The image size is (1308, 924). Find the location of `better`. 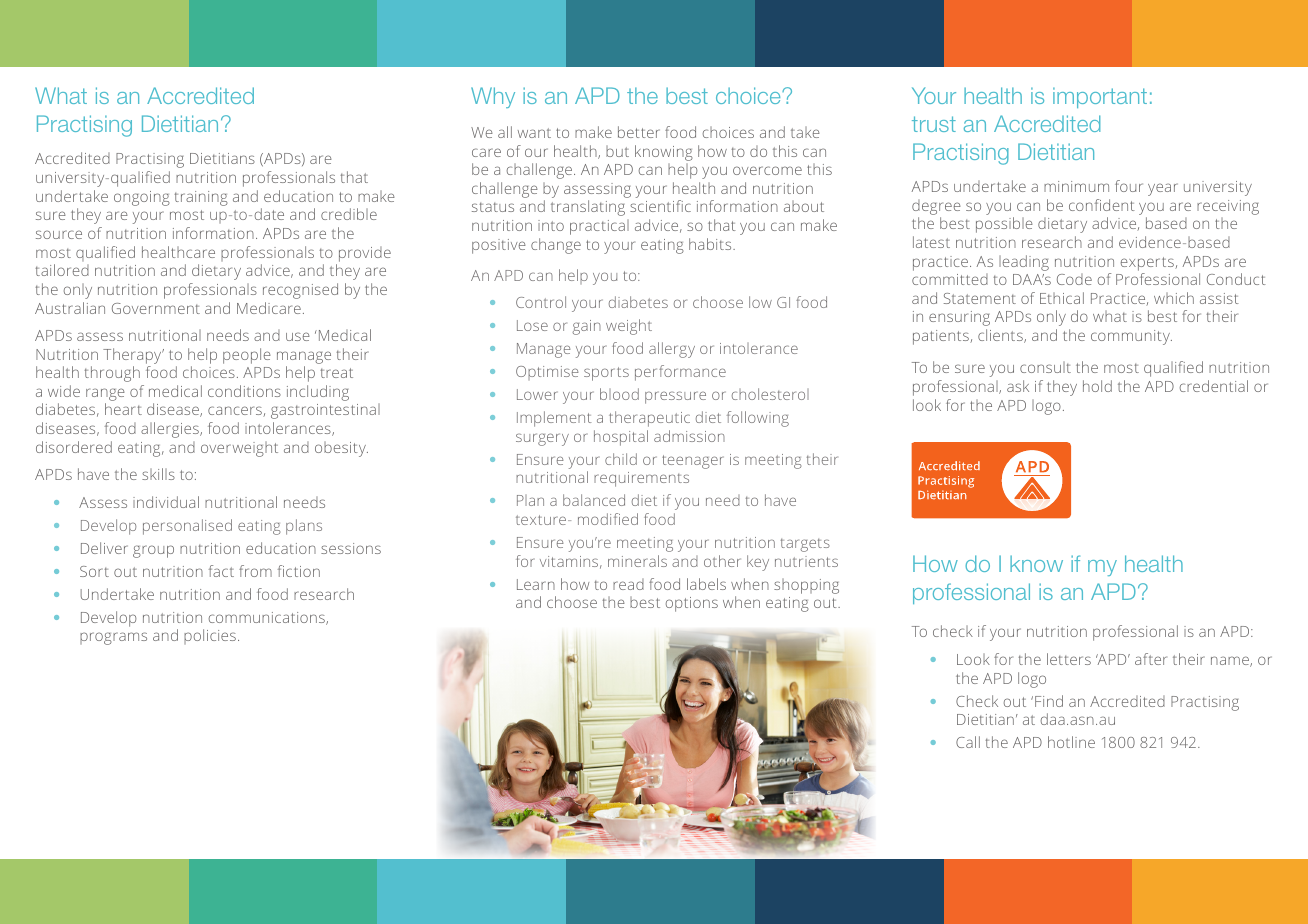

better is located at coordinates (639, 132).
